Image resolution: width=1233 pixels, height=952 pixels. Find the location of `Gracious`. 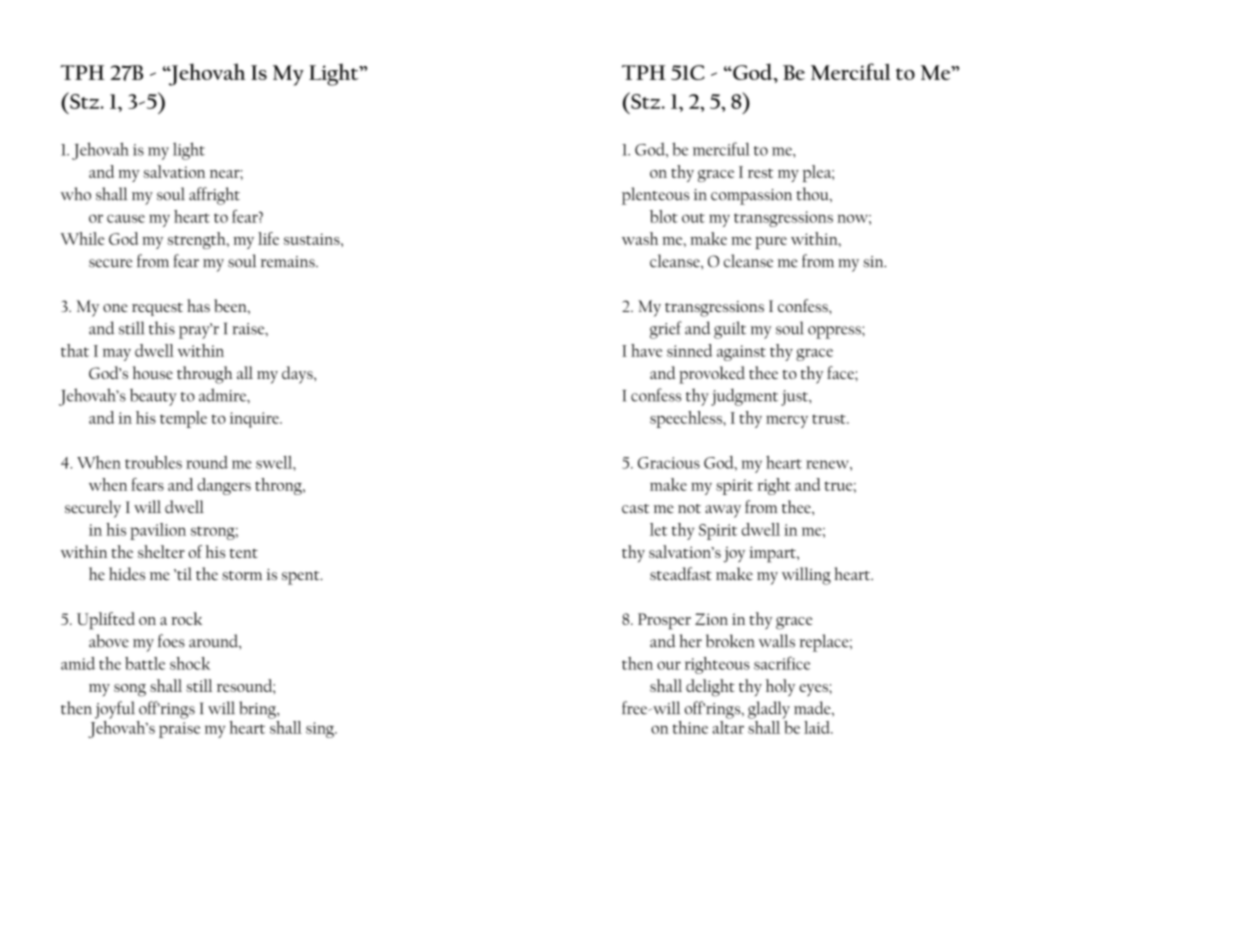

Gracious is located at coordinates (669, 463).
